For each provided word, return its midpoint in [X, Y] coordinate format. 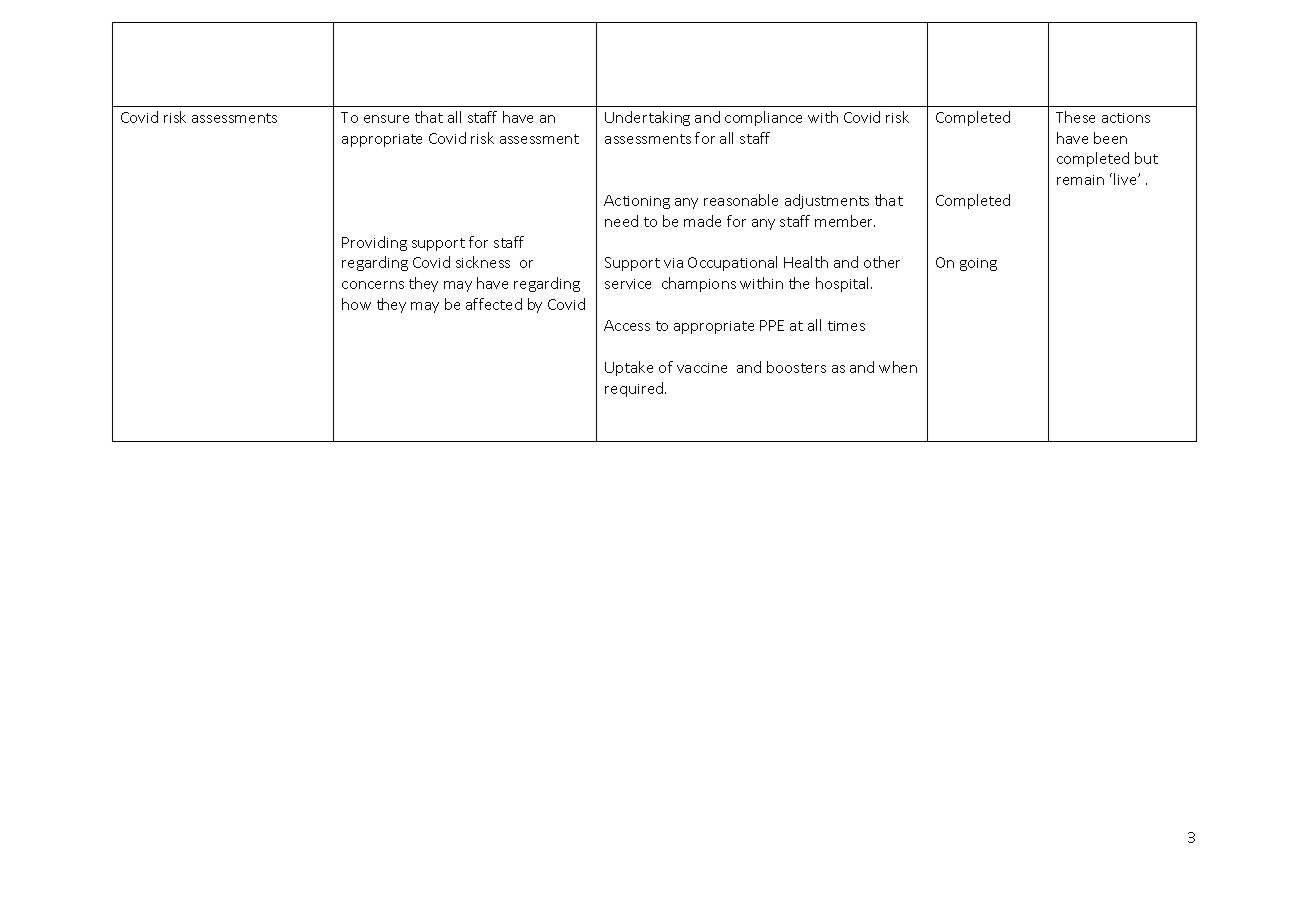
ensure [386, 119]
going [978, 264]
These [1075, 117]
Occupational [732, 263]
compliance [763, 118]
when [898, 367]
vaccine [702, 368]
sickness [483, 262]
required [635, 389]
